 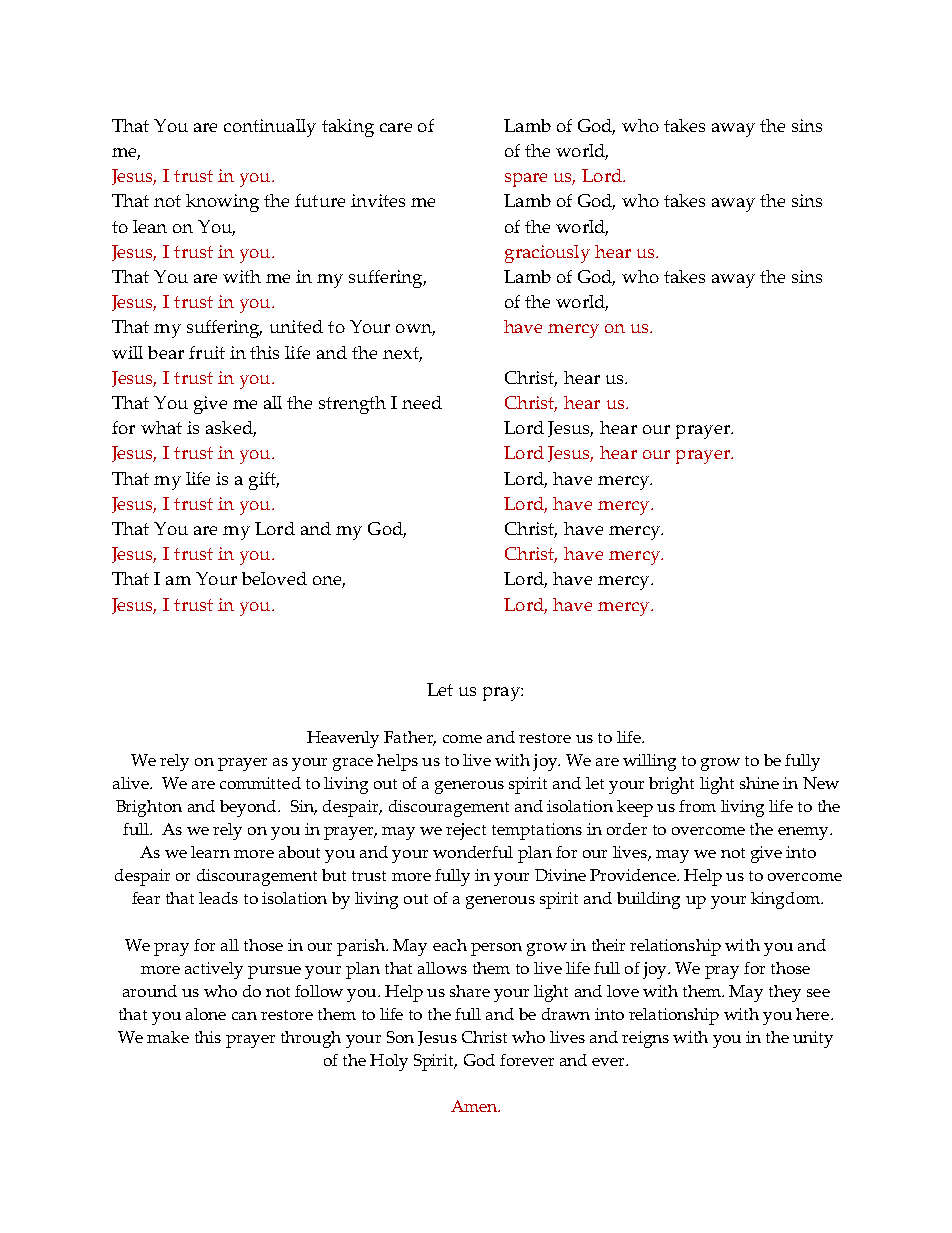 I want to click on spare, so click(x=526, y=180).
